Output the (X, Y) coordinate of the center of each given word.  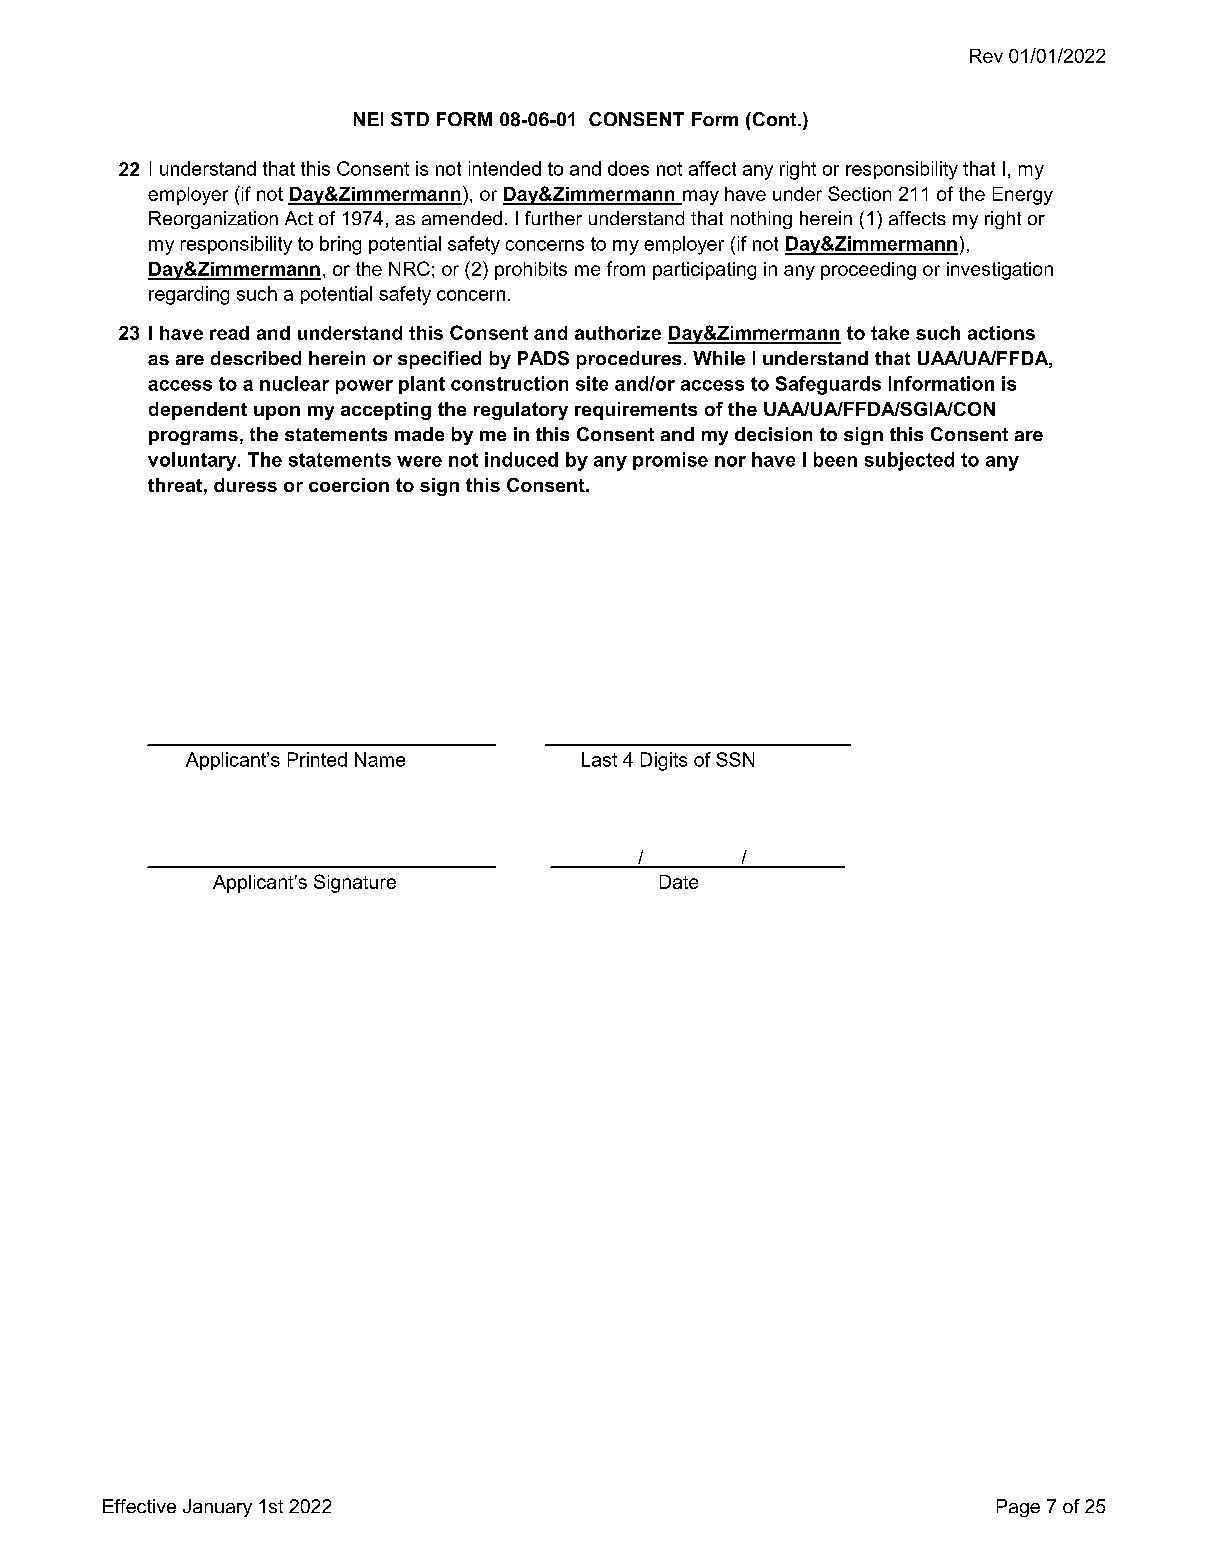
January (217, 1508)
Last (599, 759)
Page (1018, 1508)
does (628, 168)
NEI (368, 119)
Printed (317, 759)
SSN (735, 759)
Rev (986, 56)
